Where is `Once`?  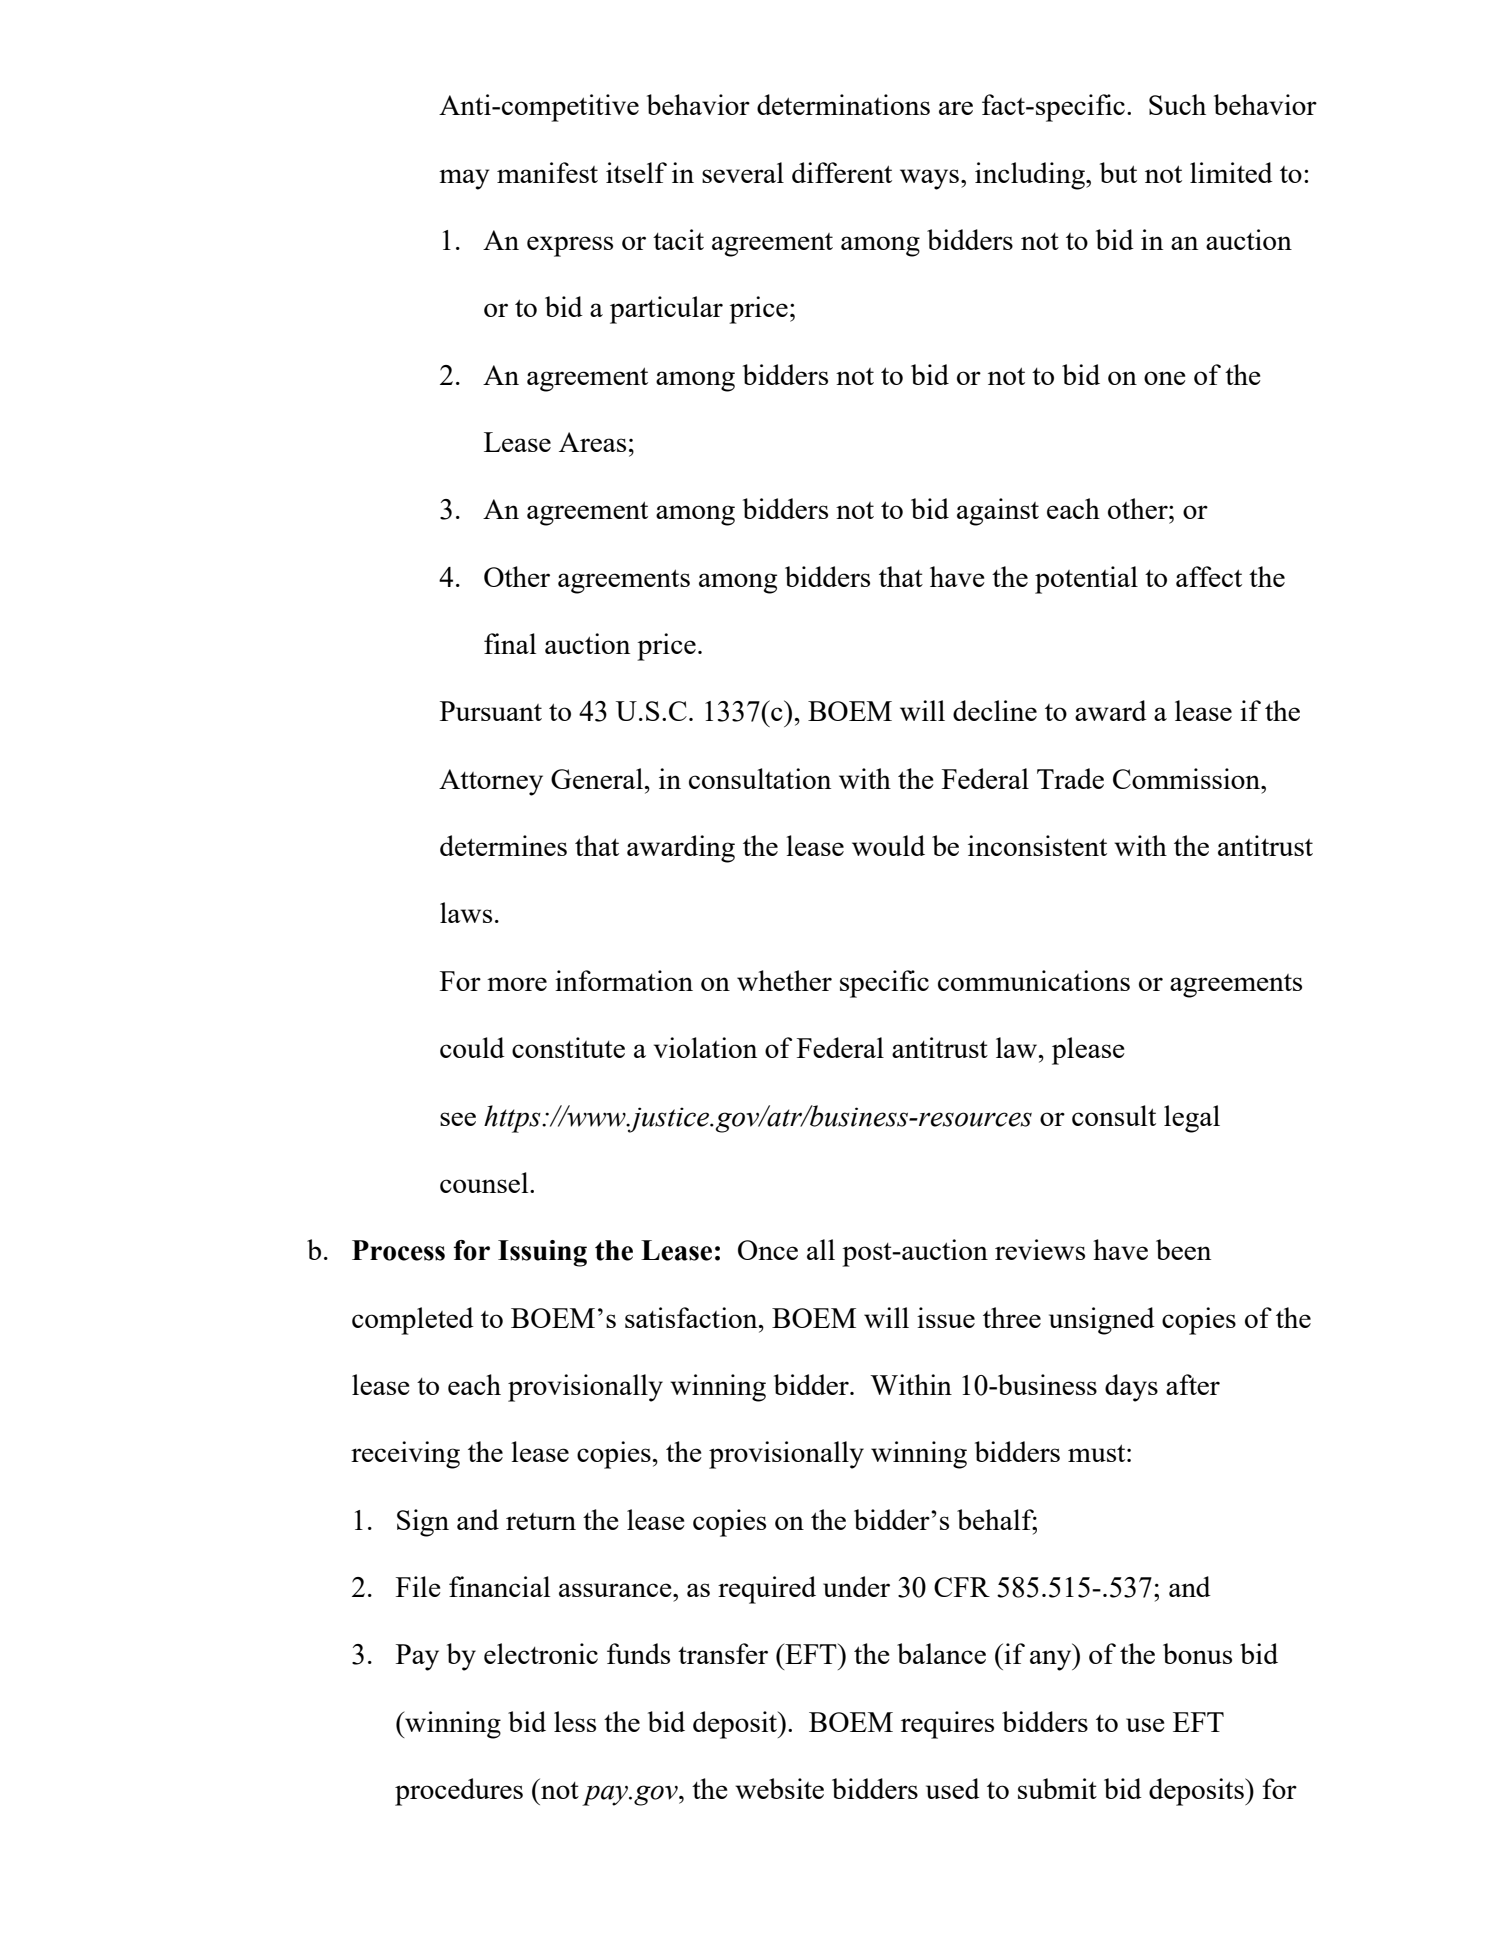
Once is located at coordinates (768, 1250).
